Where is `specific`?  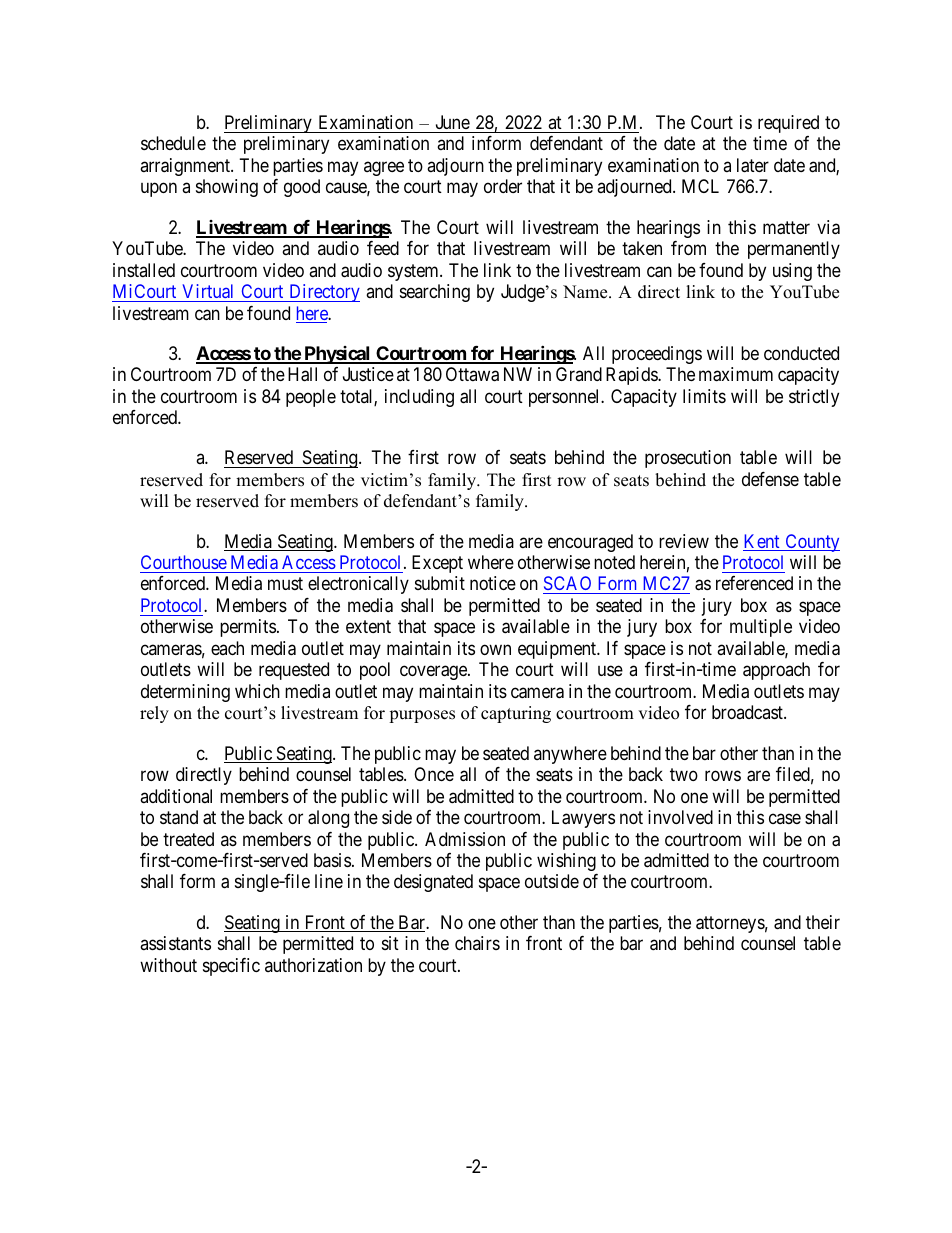 specific is located at coordinates (231, 967).
